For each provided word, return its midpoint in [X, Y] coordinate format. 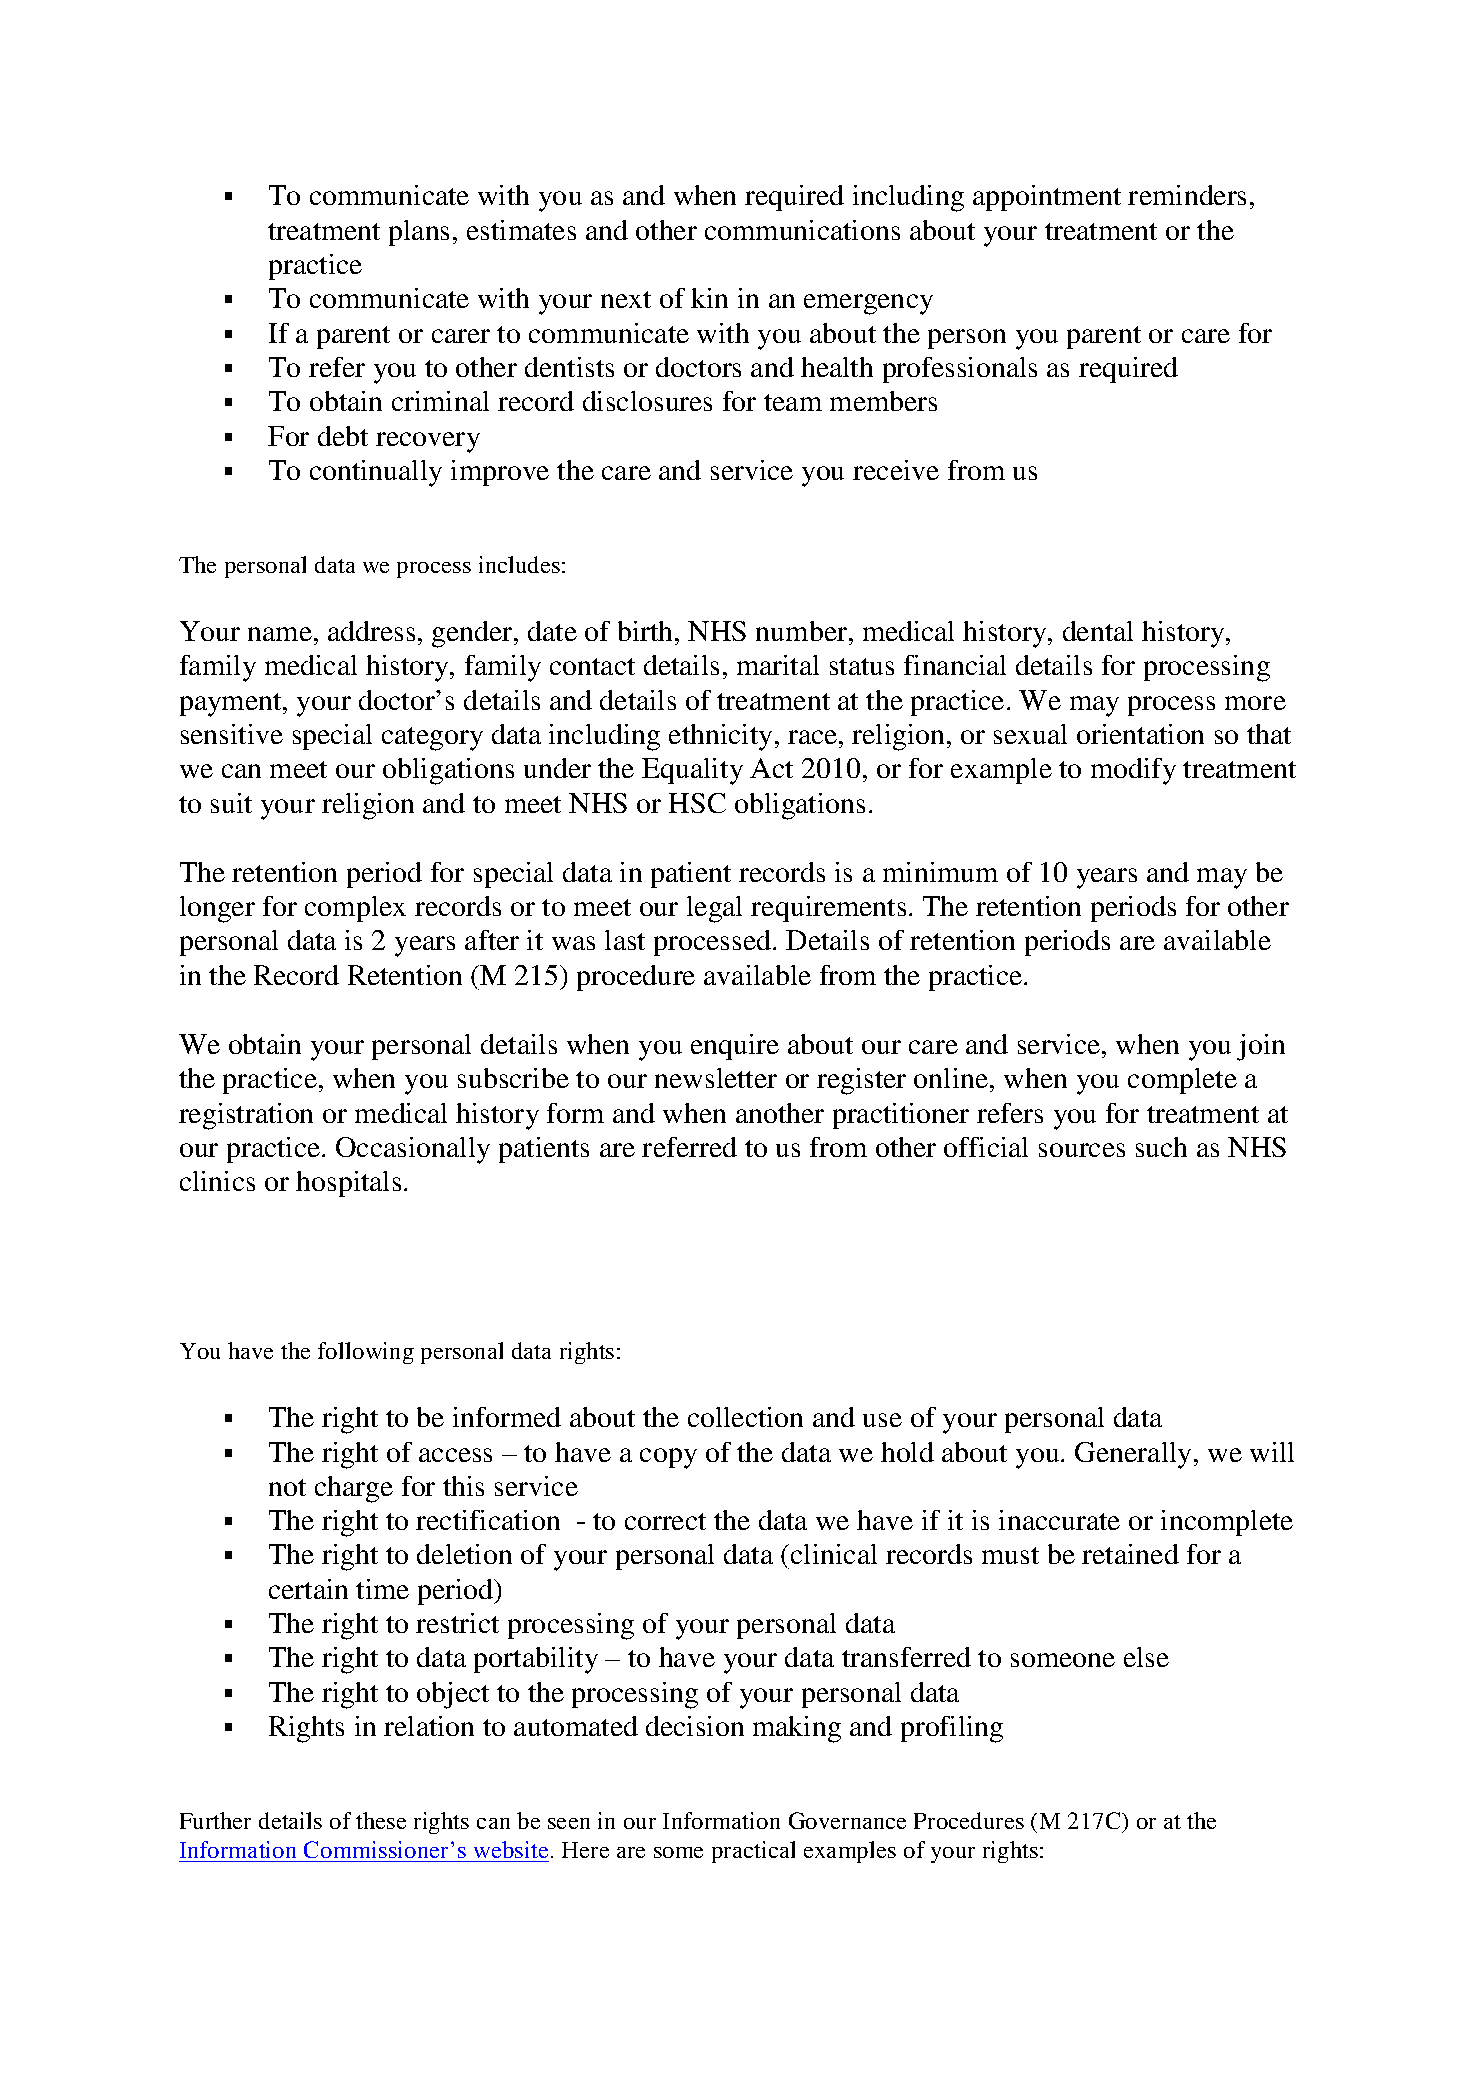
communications [802, 230]
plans [419, 233]
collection [745, 1417]
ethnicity [720, 737]
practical [753, 1852]
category [432, 739]
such [1161, 1147]
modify [1133, 771]
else [1146, 1657]
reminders [1187, 195]
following [366, 1353]
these [381, 1820]
